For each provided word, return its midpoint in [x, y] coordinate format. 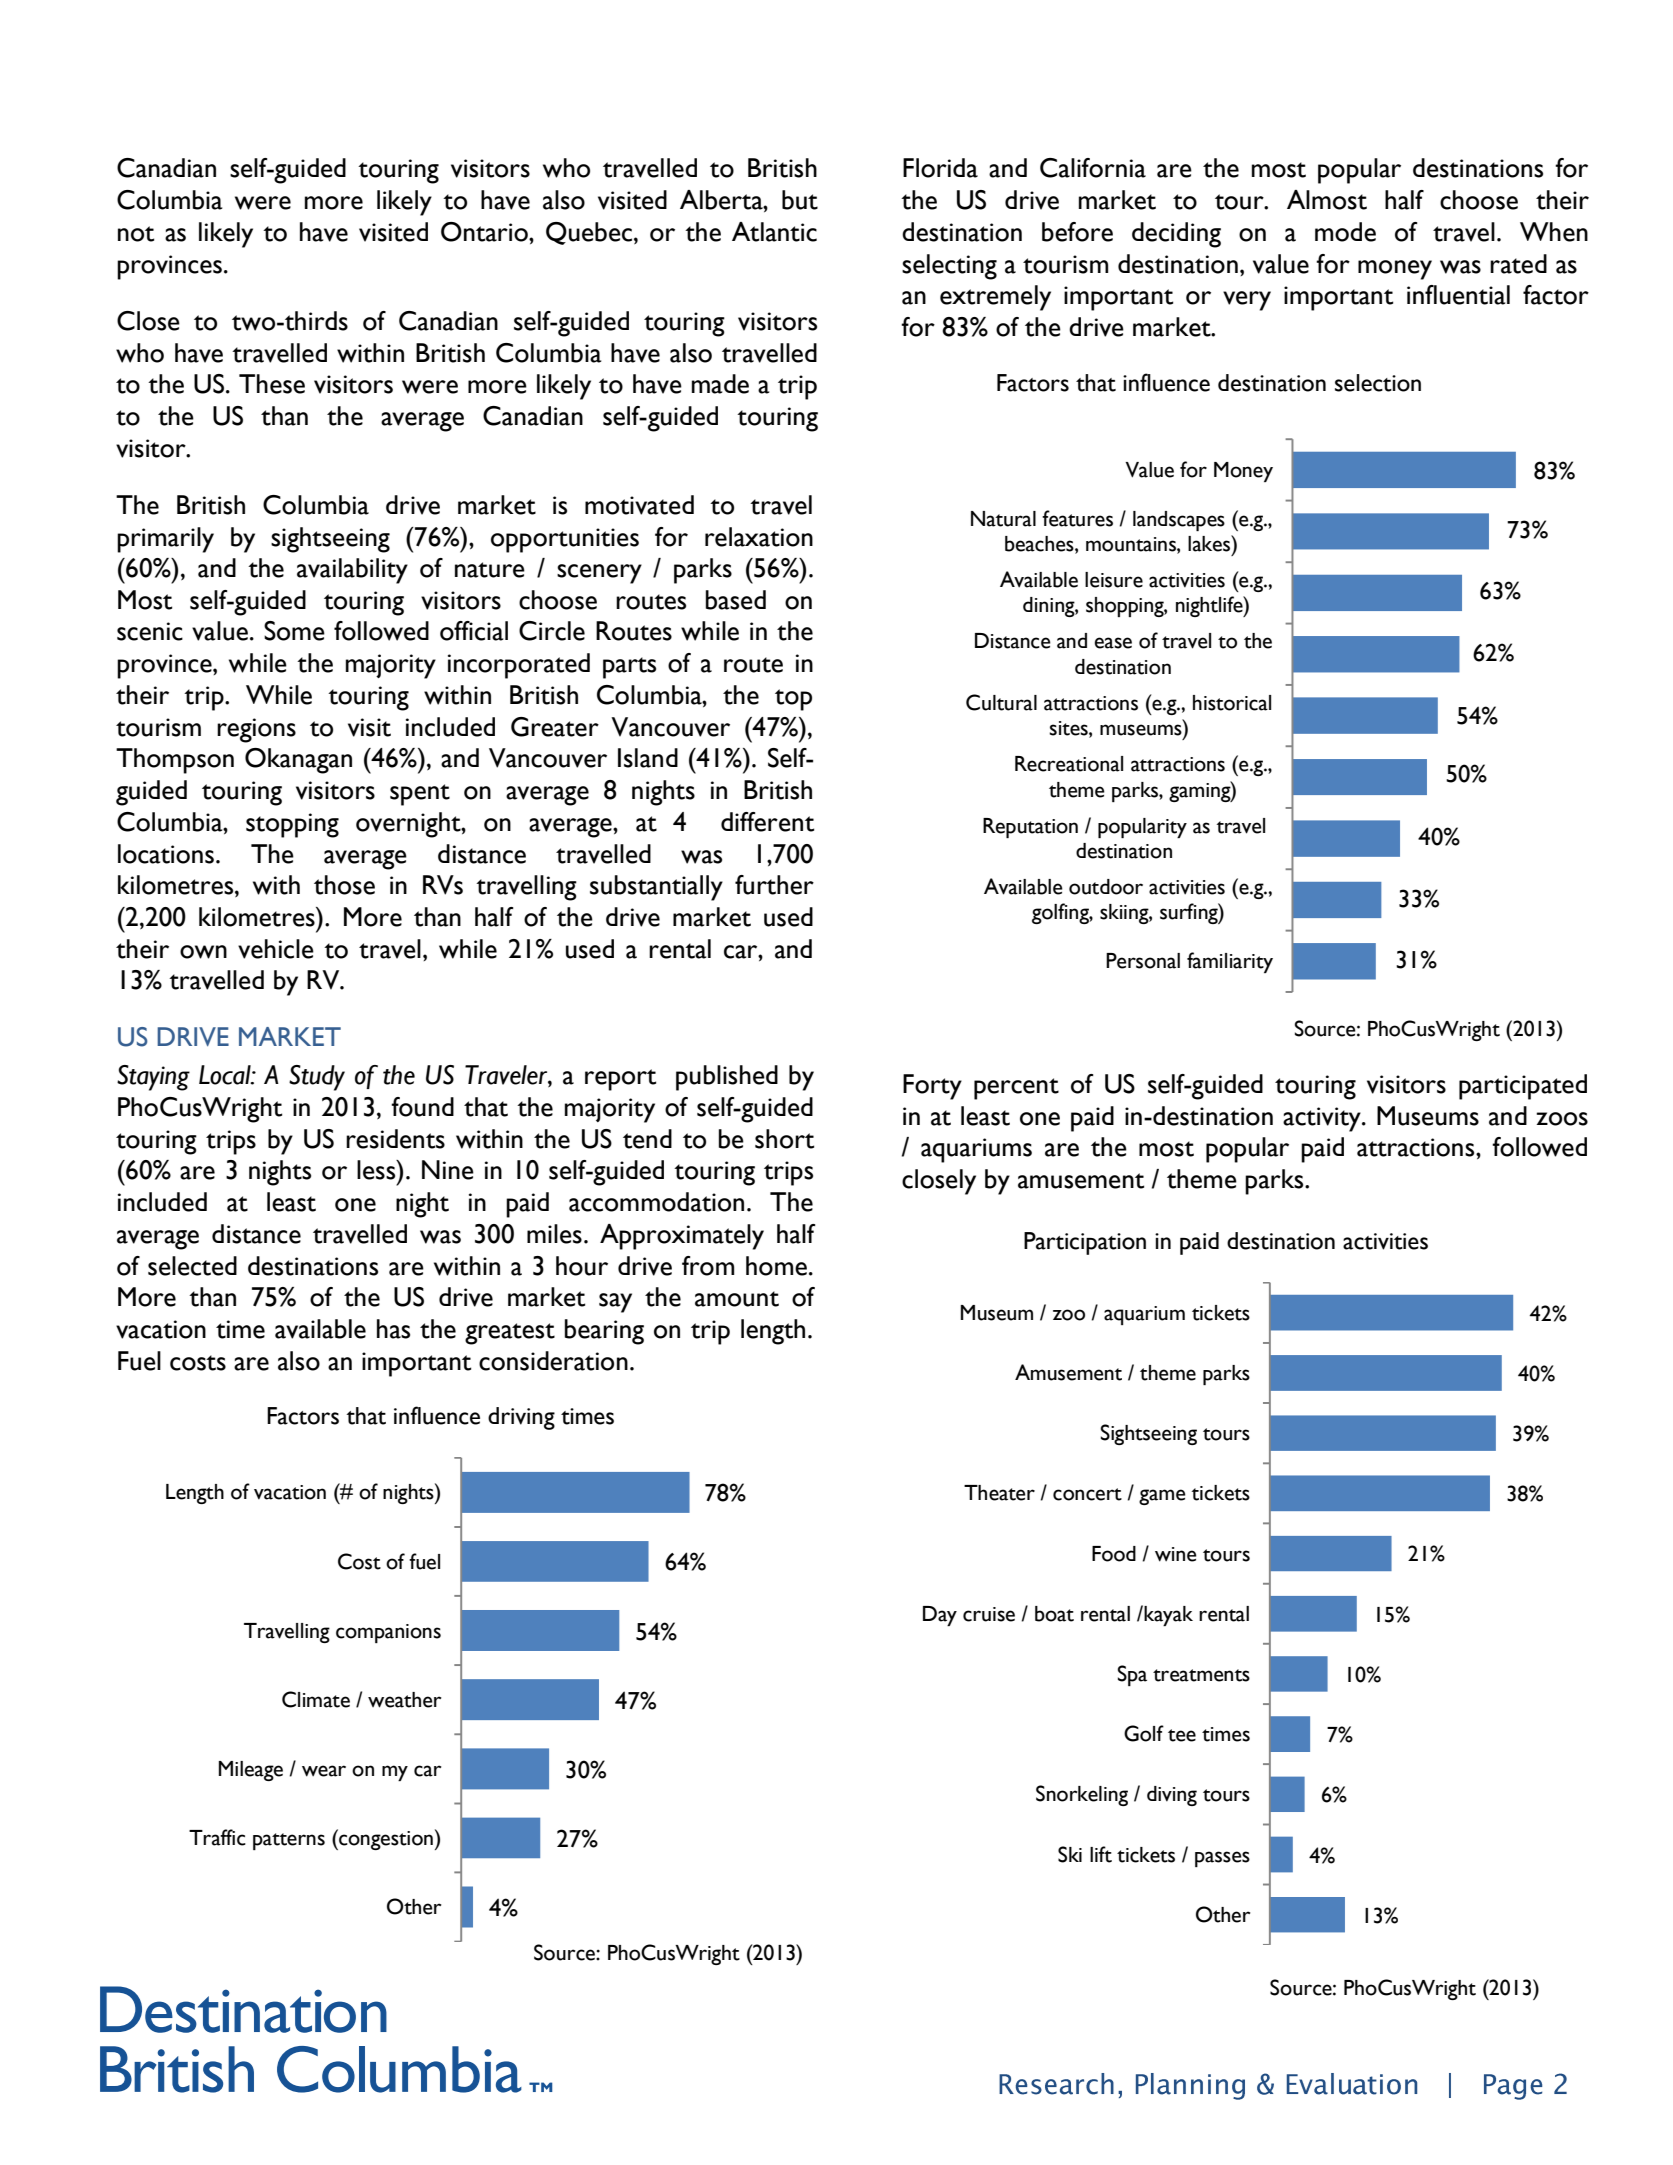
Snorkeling [1082, 1795]
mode [1345, 232]
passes [1222, 1859]
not [136, 234]
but [800, 200]
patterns [289, 1841]
